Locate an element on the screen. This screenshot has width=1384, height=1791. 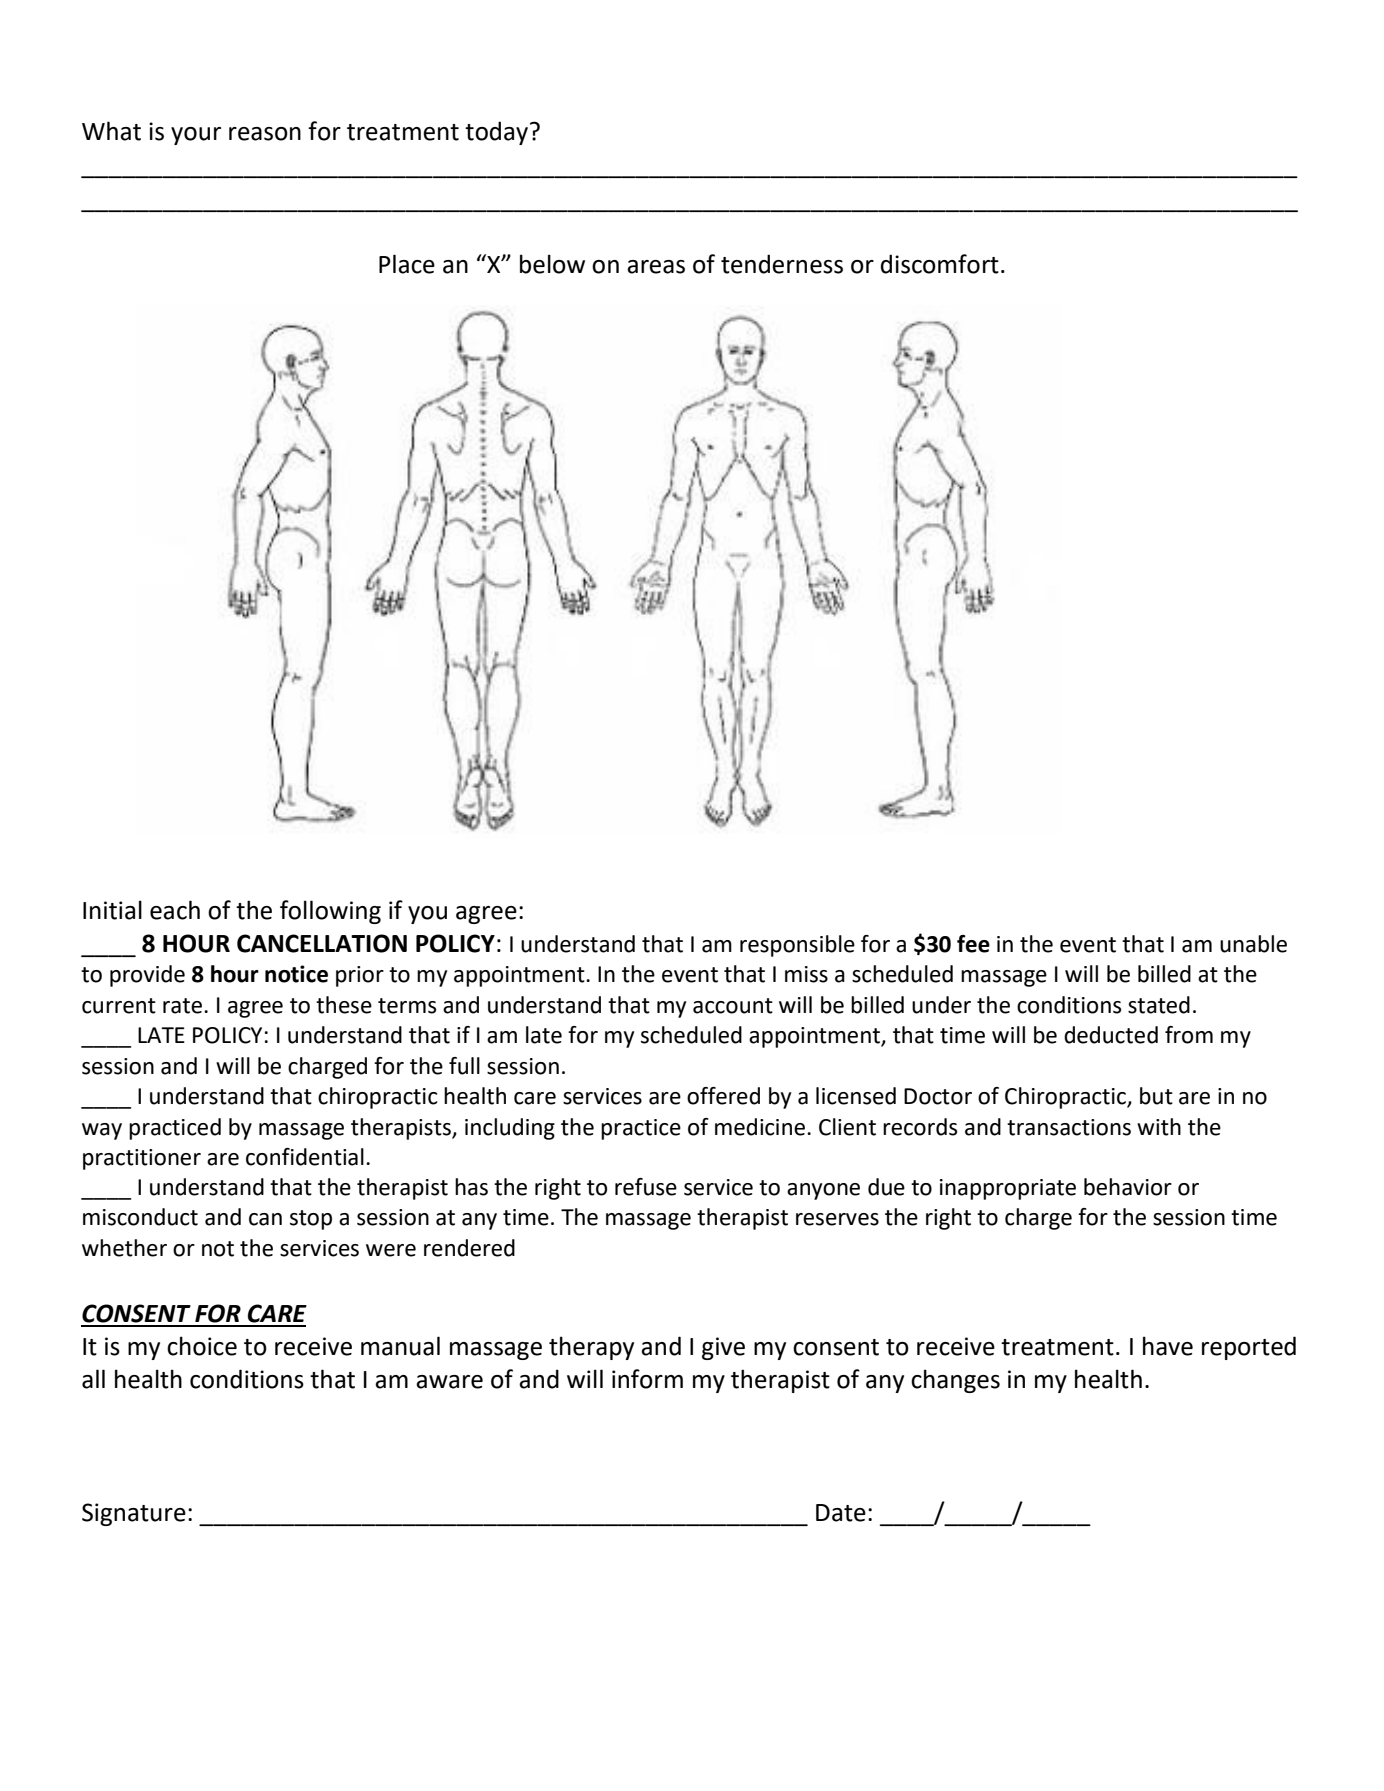
rate is located at coordinates (182, 1006).
